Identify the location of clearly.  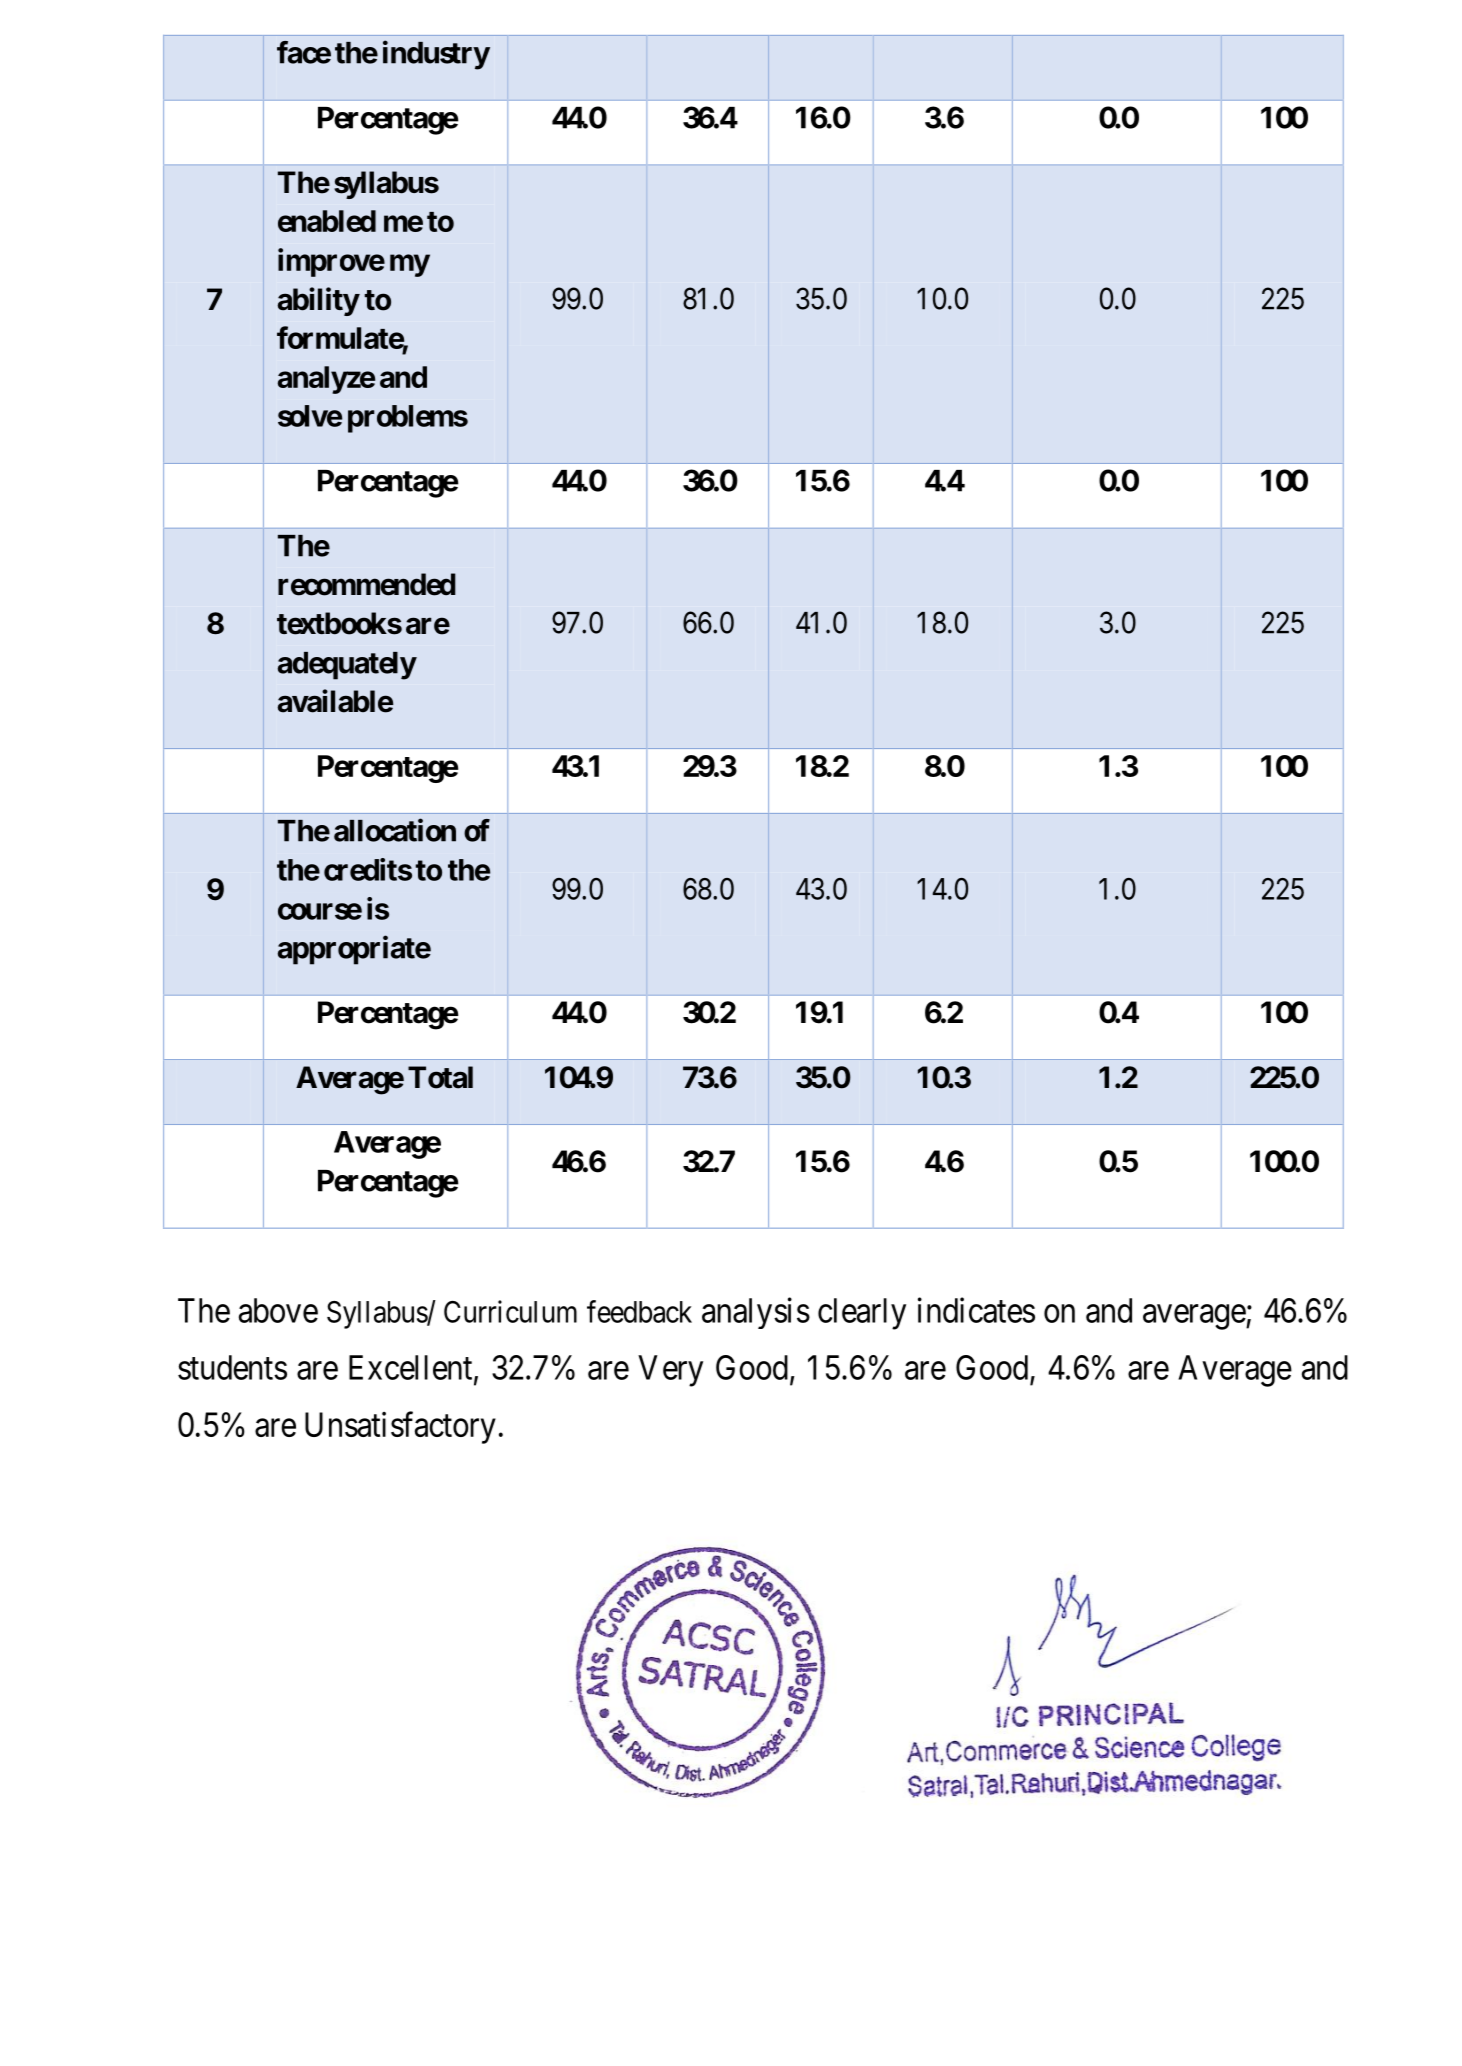
(862, 1314).
